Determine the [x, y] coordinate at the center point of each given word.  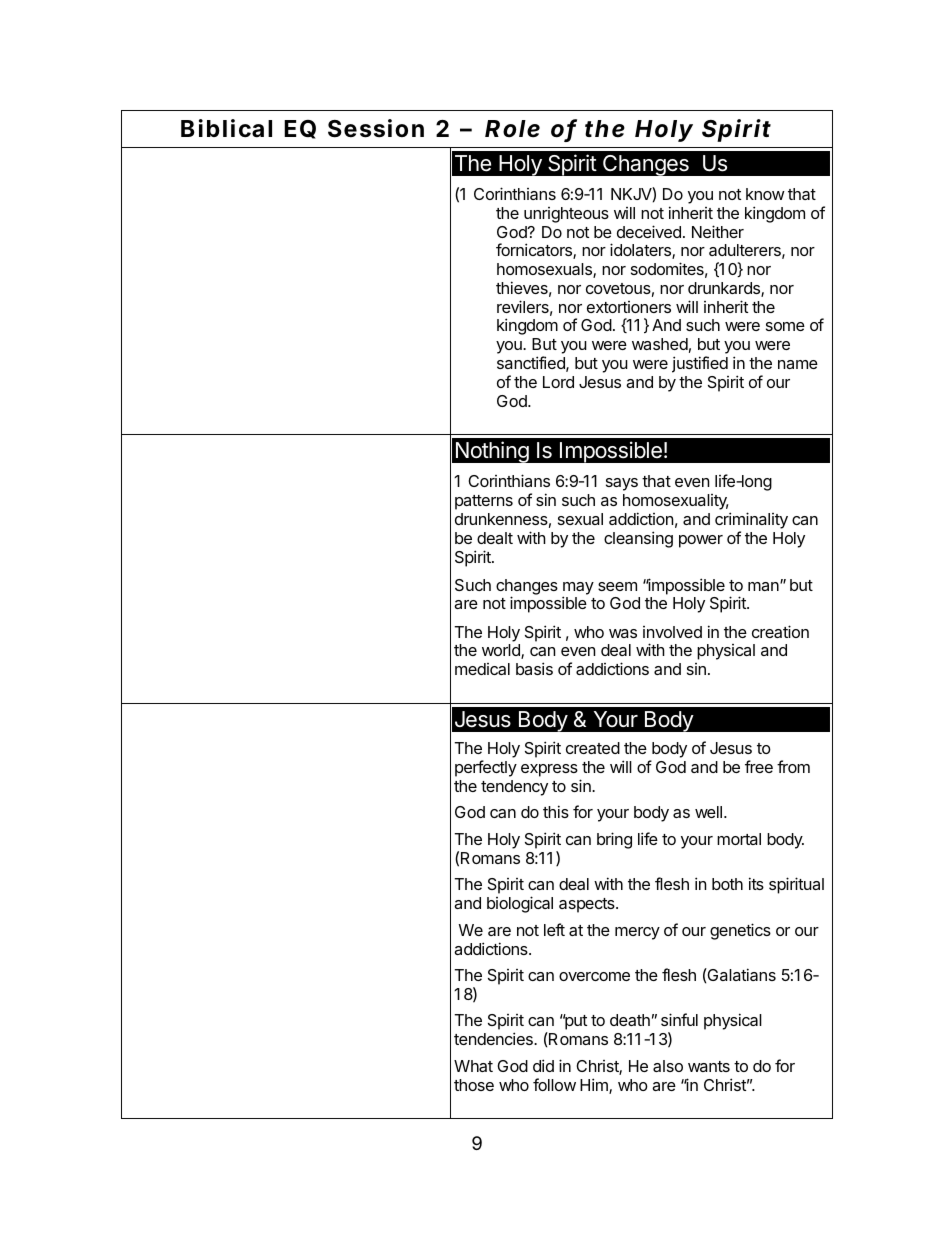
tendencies [494, 1038]
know [765, 194]
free [759, 766]
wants [709, 1066]
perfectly [486, 768]
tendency [514, 788]
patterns [484, 502]
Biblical [226, 128]
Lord [558, 382]
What [473, 1066]
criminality [751, 520]
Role [512, 129]
